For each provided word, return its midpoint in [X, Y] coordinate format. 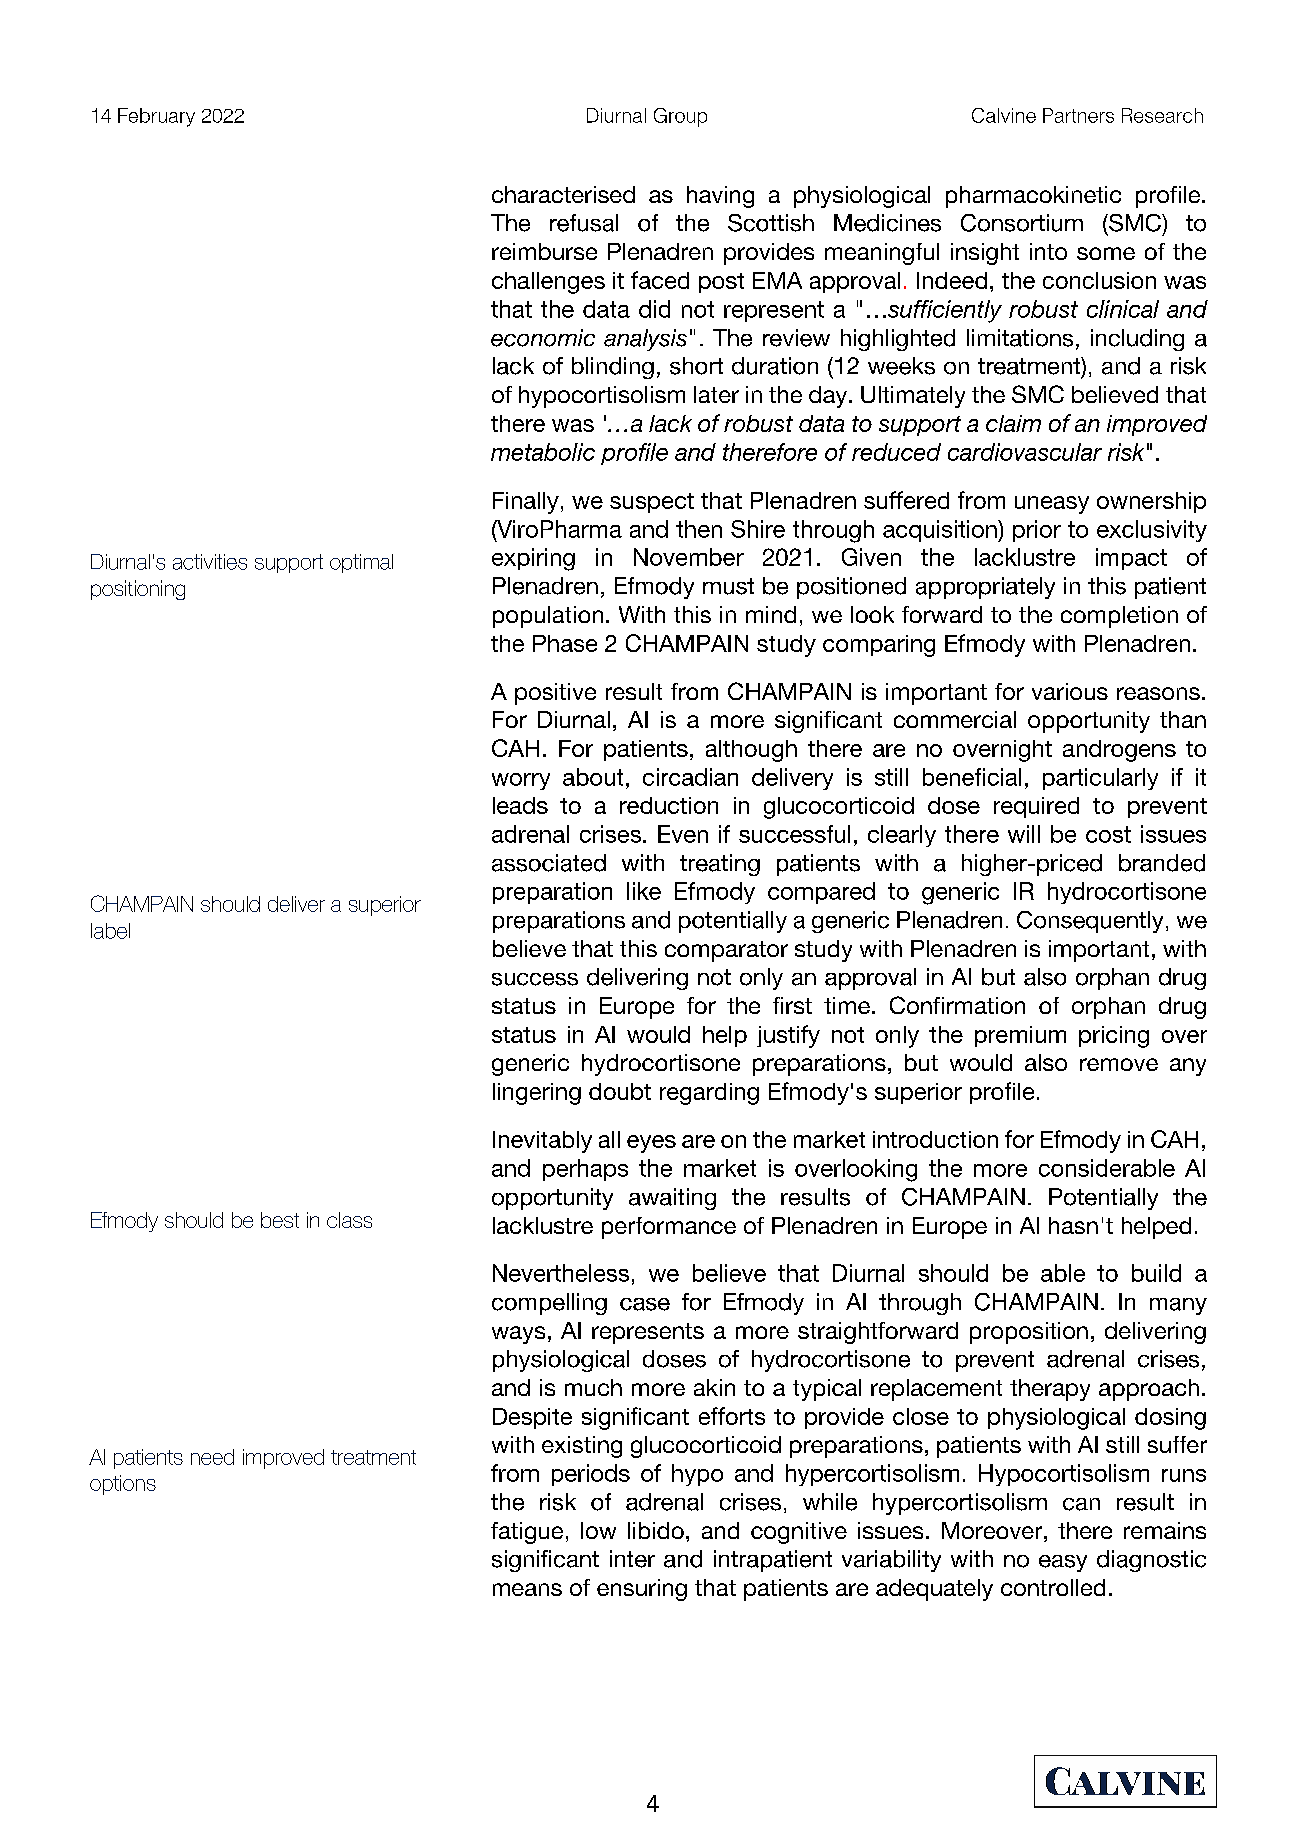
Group [680, 117]
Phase [565, 643]
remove [1119, 1064]
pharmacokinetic [1033, 197]
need [212, 1457]
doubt [620, 1091]
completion [1119, 617]
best [280, 1220]
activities [210, 562]
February [156, 117]
